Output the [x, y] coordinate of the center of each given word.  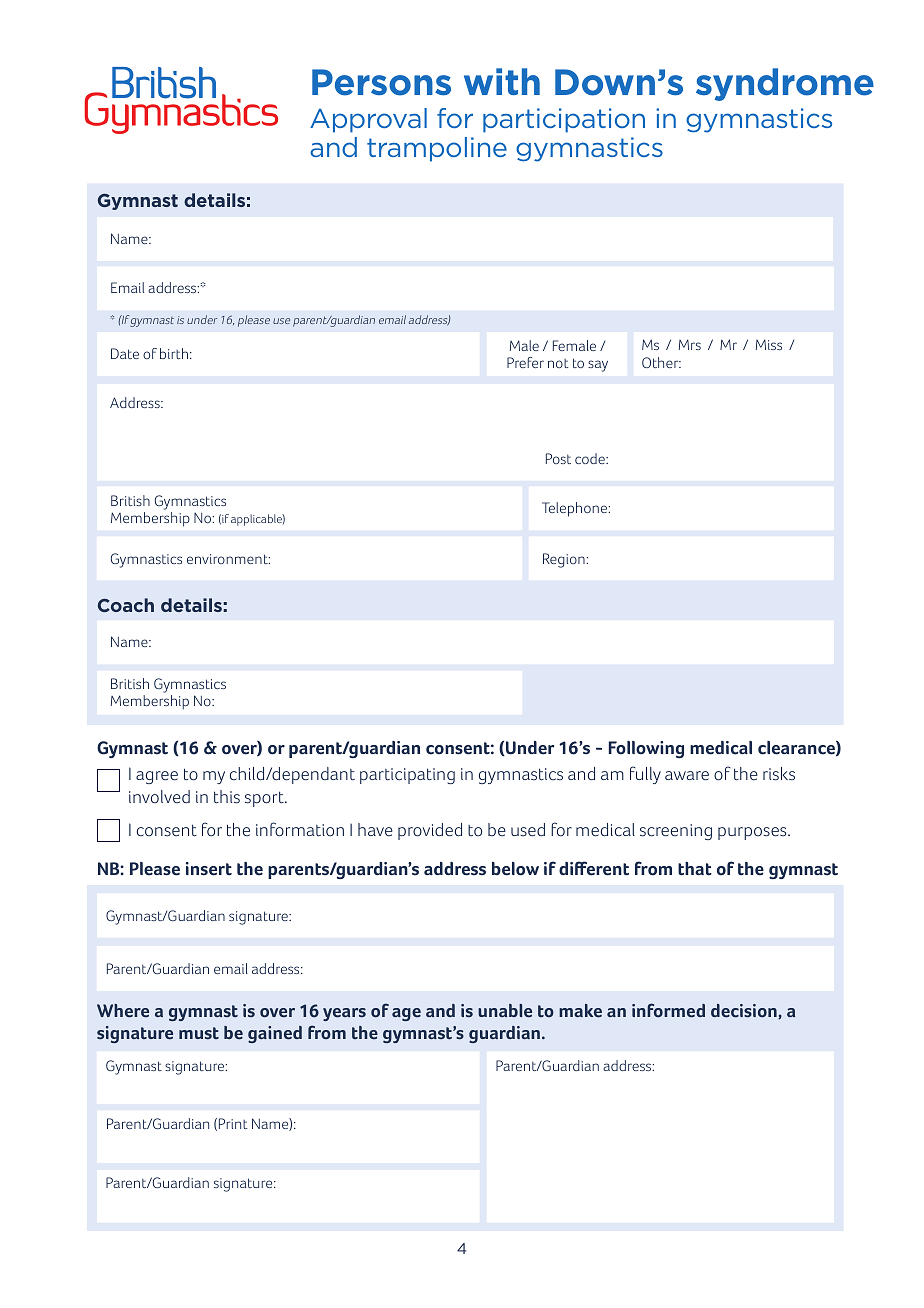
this [227, 797]
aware [687, 776]
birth [174, 353]
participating [407, 776]
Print [233, 1123]
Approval [368, 120]
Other [661, 362]
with [502, 81]
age [406, 1014]
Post [558, 458]
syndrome [785, 84]
